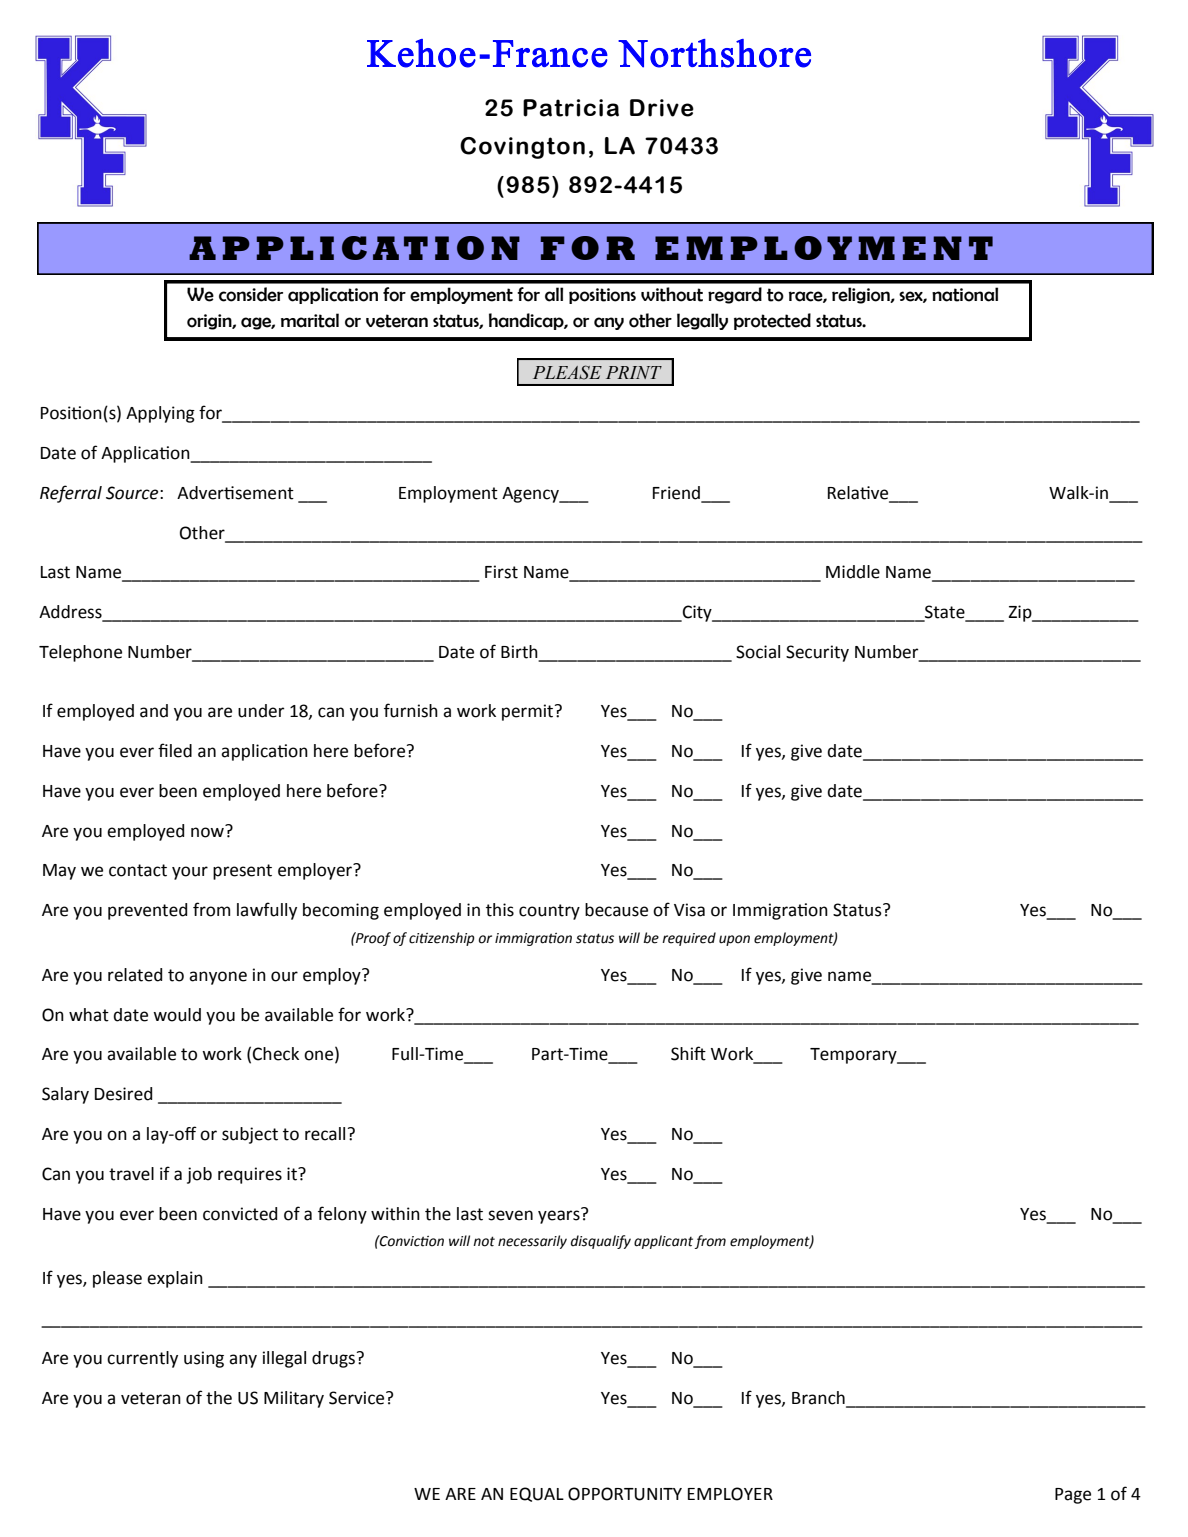 Image resolution: width=1188 pixels, height=1537 pixels. I want to click on Middle, so click(853, 572).
